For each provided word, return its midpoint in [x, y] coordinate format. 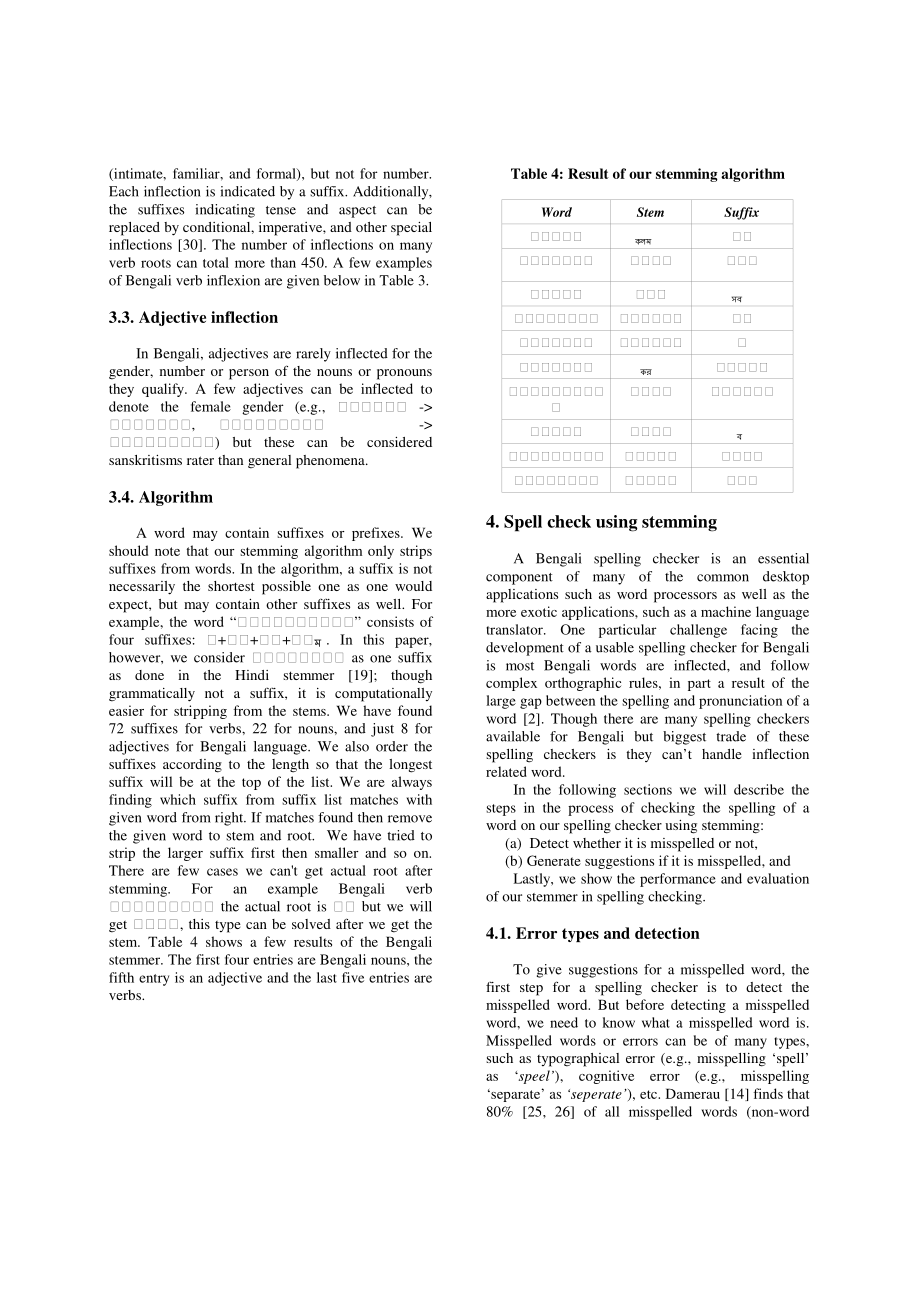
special [411, 229]
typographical [578, 1060]
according [192, 766]
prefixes [377, 534]
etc [649, 1094]
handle [722, 754]
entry [154, 980]
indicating [225, 211]
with [419, 799]
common [723, 578]
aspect [357, 212]
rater [200, 460]
